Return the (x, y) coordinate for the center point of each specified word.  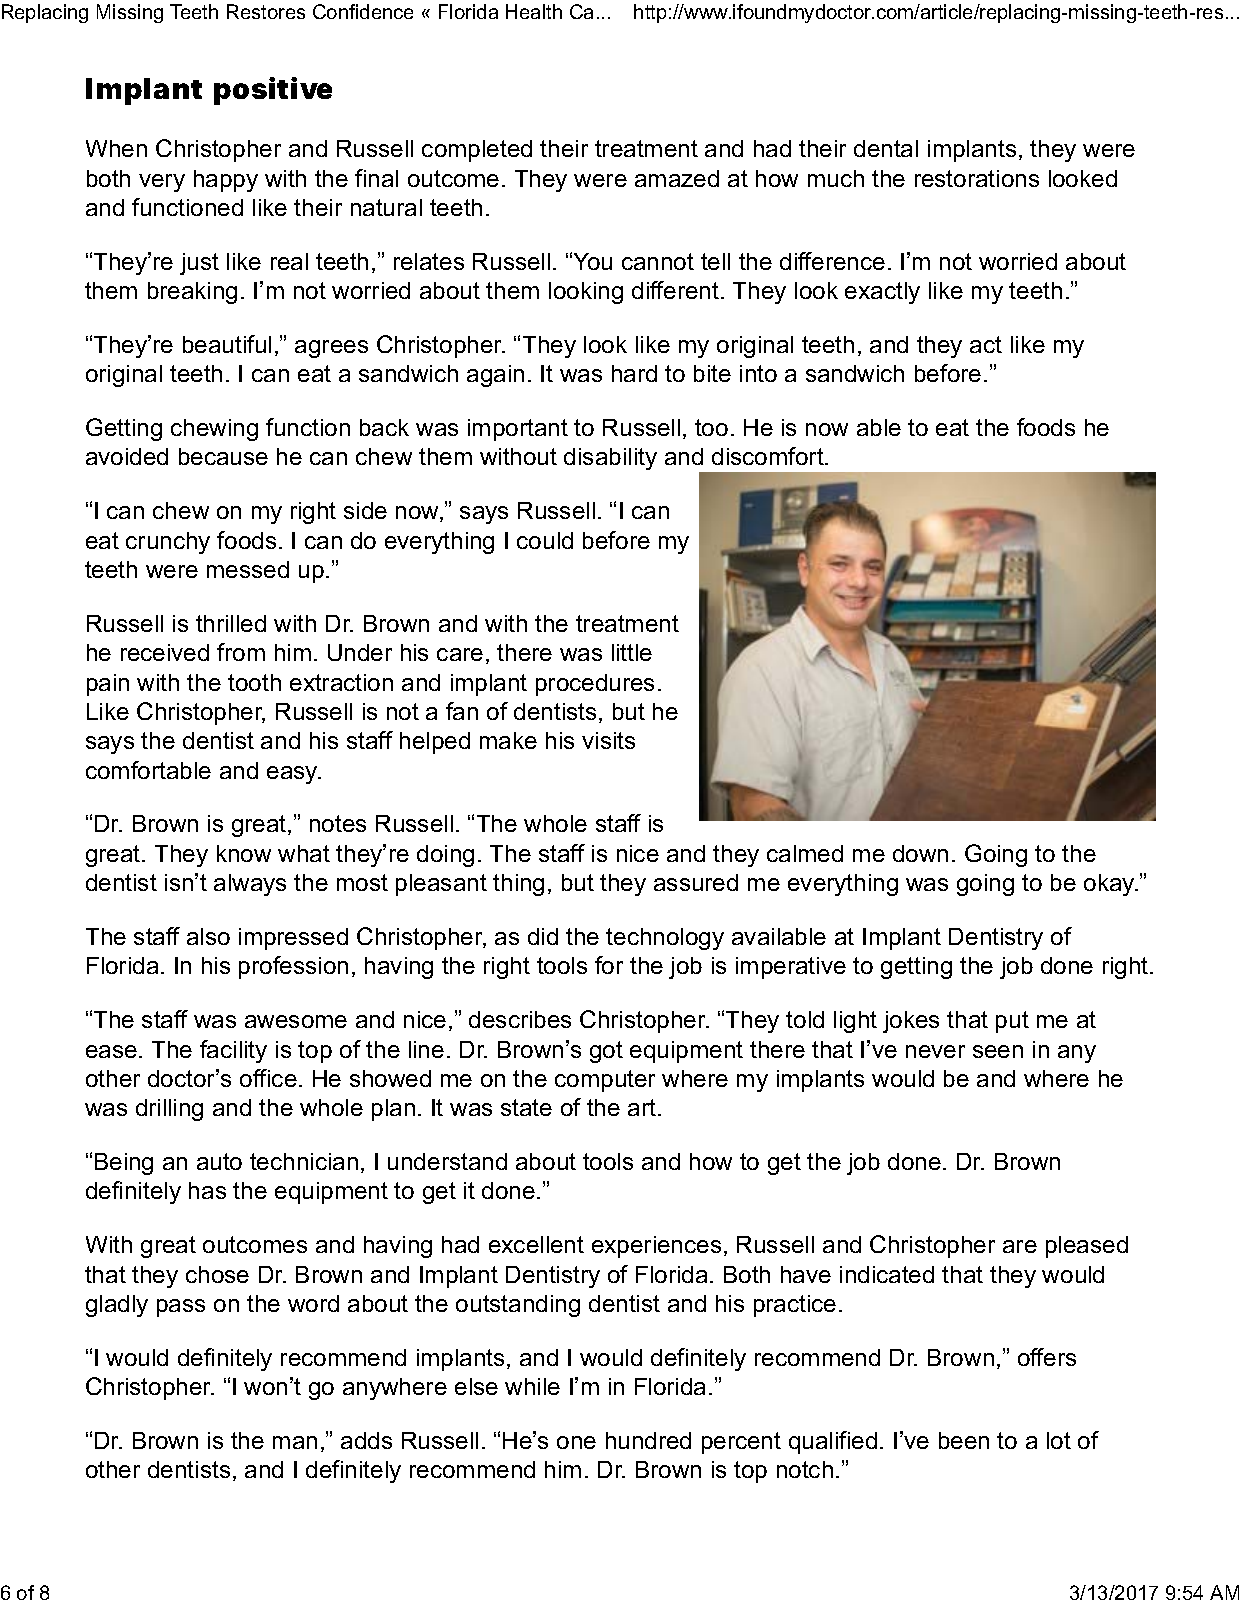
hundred (648, 1440)
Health (534, 11)
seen (998, 1051)
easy (293, 775)
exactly (882, 293)
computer (605, 1081)
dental (886, 148)
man (295, 1442)
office (268, 1078)
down (920, 853)
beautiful (227, 344)
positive (273, 91)
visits (608, 740)
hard (634, 373)
